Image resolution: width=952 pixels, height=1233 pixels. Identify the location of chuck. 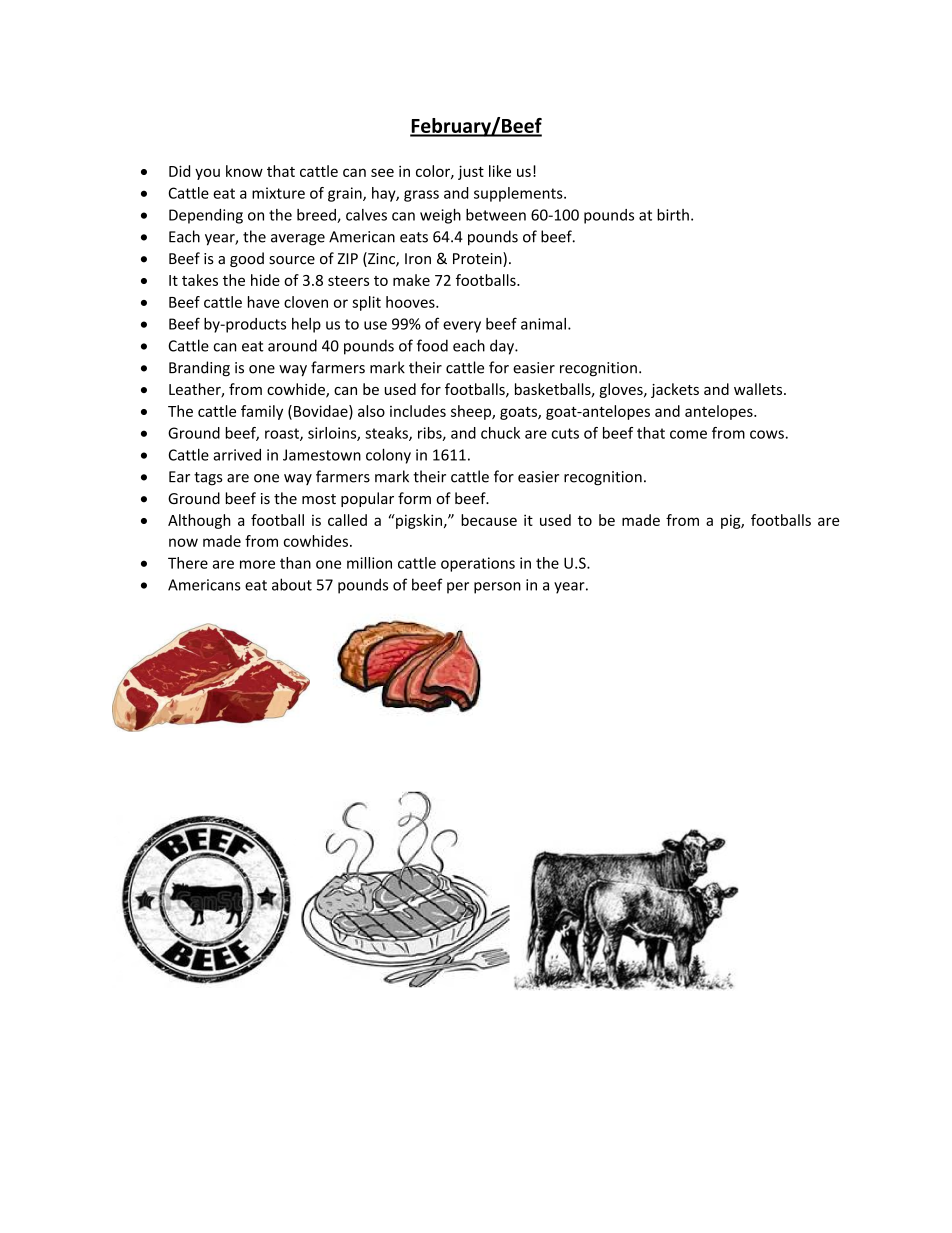
(500, 433).
